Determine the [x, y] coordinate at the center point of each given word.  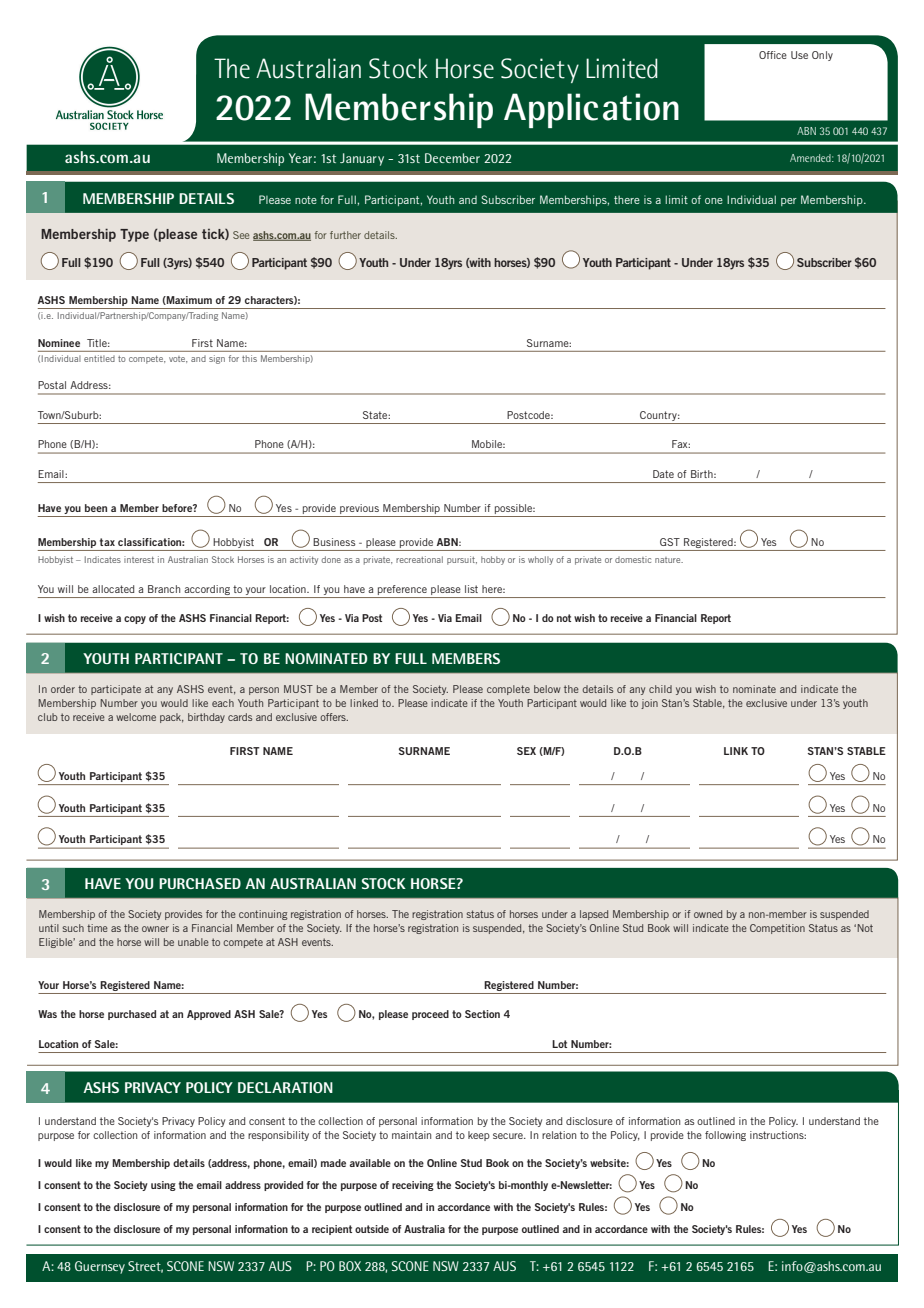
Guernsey [100, 1267]
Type [134, 235]
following [725, 1136]
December [452, 158]
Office [773, 55]
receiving [413, 1186]
